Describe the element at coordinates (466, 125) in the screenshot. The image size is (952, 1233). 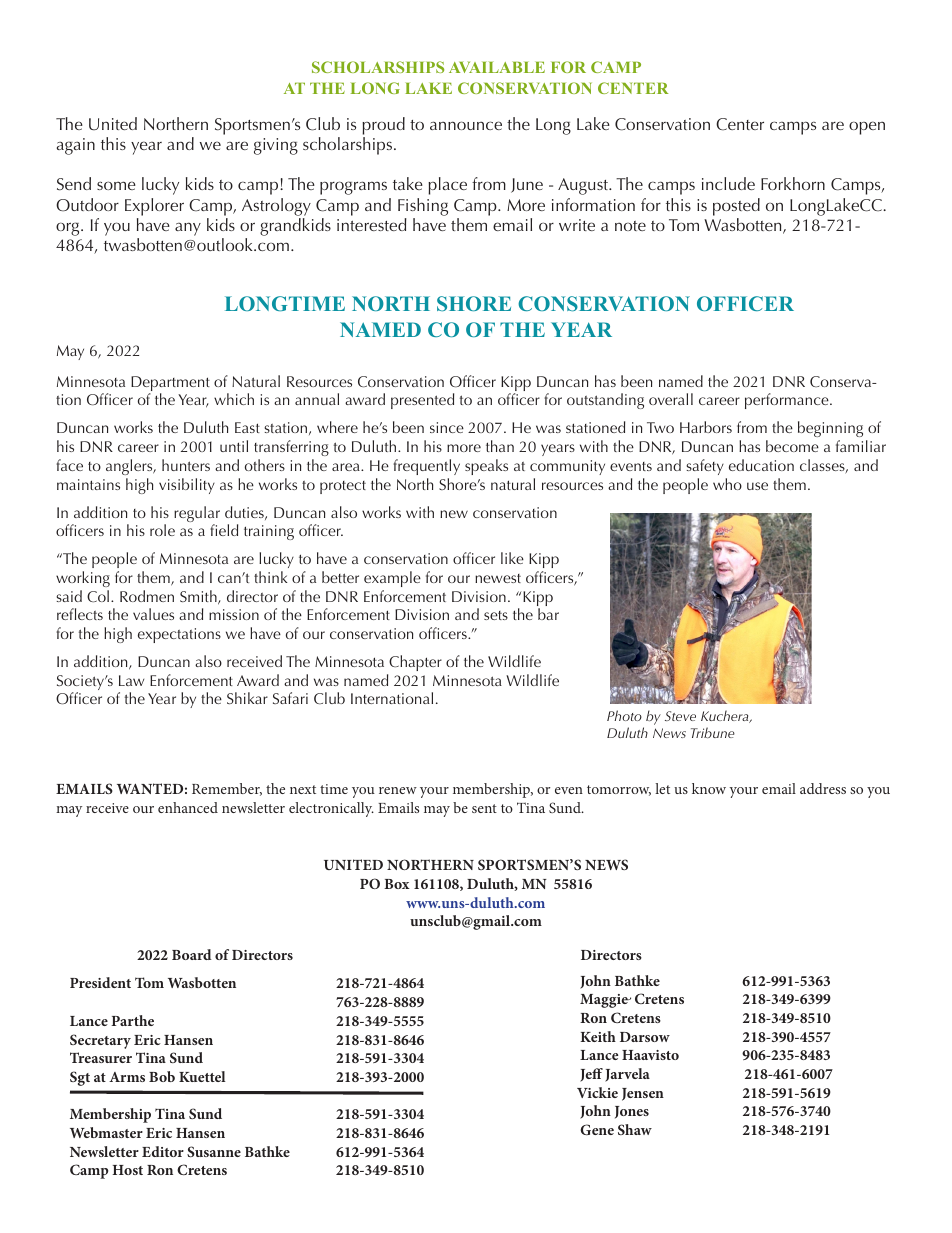
I see `announce` at that location.
